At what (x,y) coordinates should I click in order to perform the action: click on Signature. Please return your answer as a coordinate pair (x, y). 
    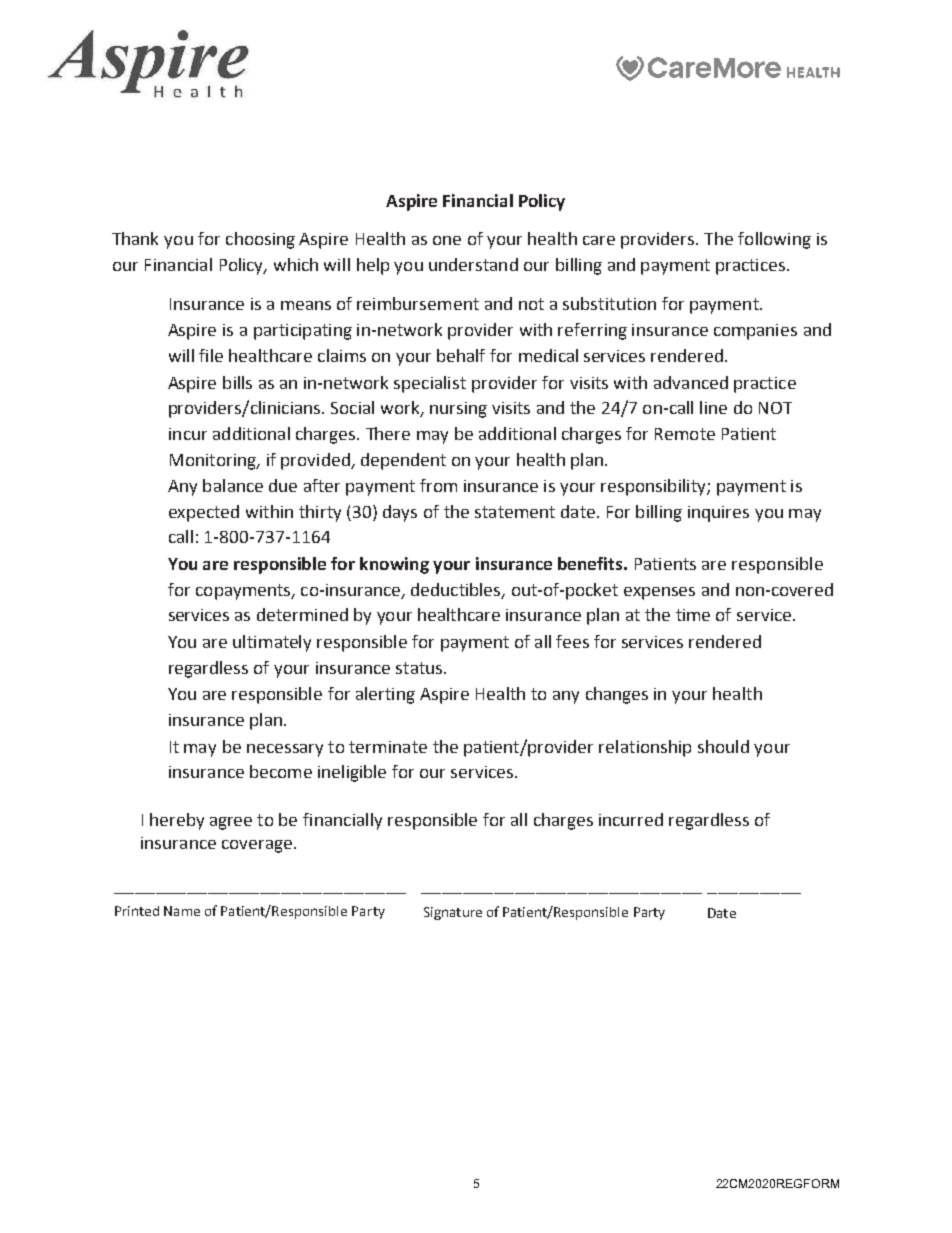
    Looking at the image, I should click on (453, 913).
